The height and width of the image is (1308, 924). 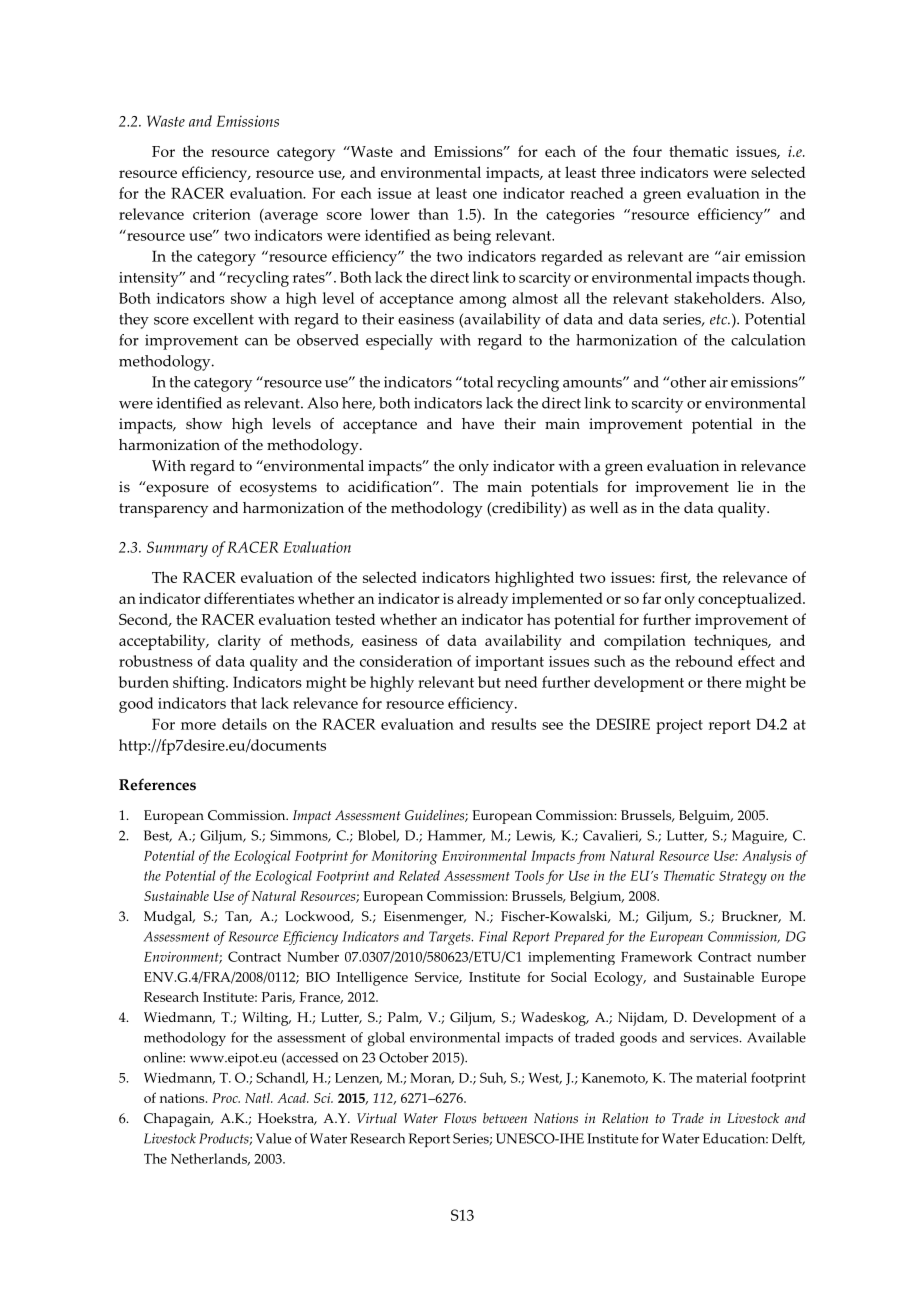 I want to click on criterion, so click(x=222, y=214).
